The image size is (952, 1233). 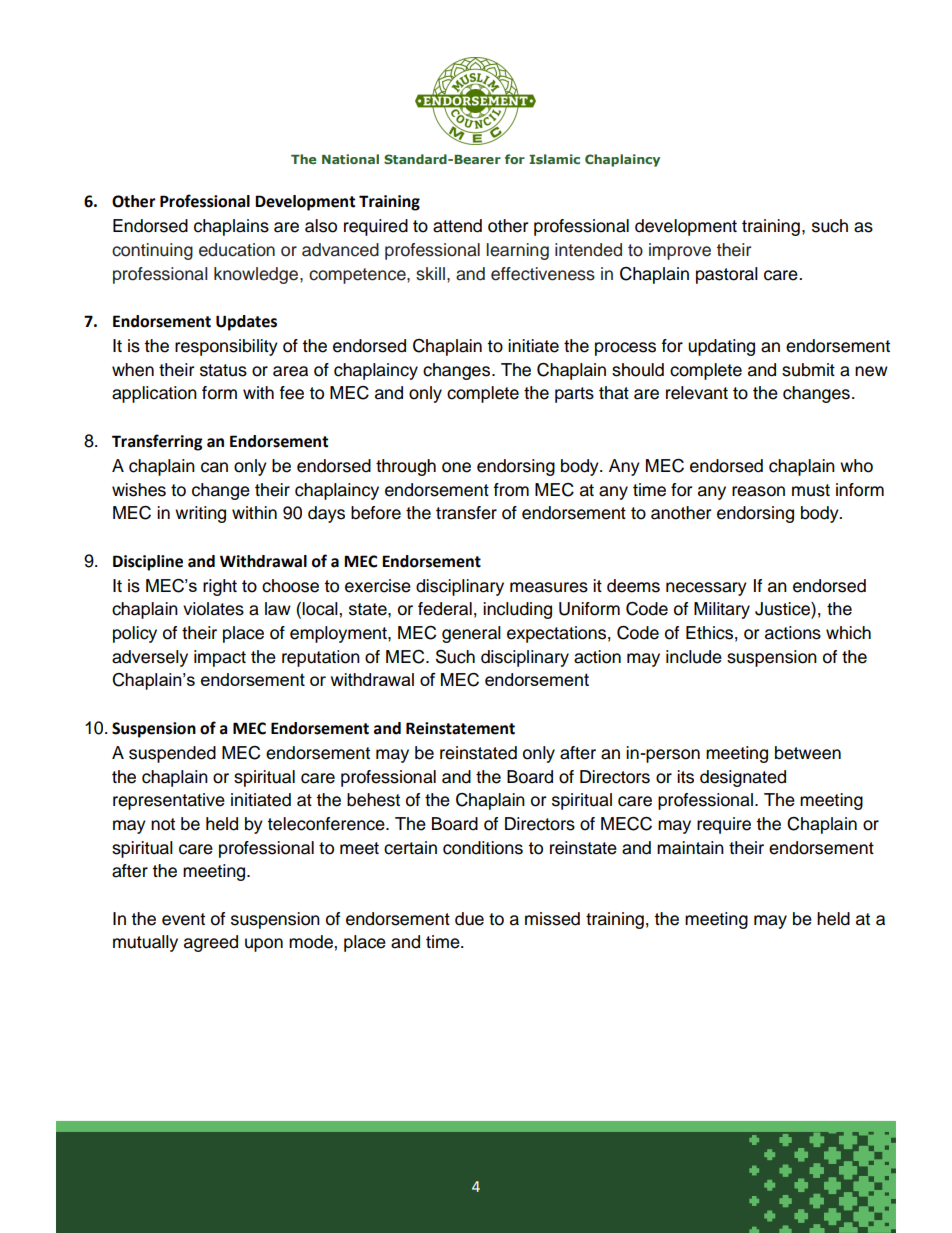 I want to click on Islamic, so click(x=554, y=159).
